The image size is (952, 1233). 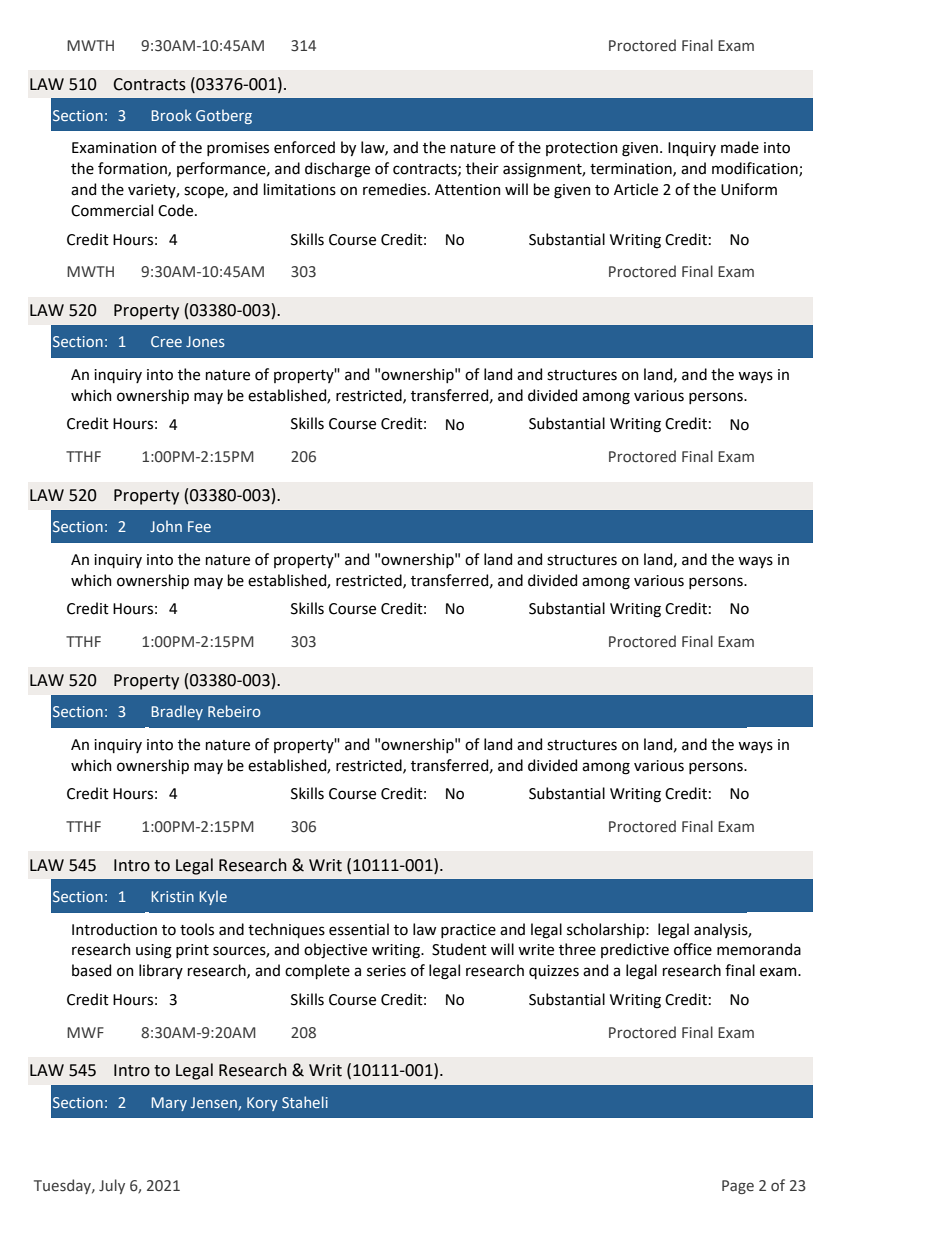 I want to click on office, so click(x=693, y=949).
